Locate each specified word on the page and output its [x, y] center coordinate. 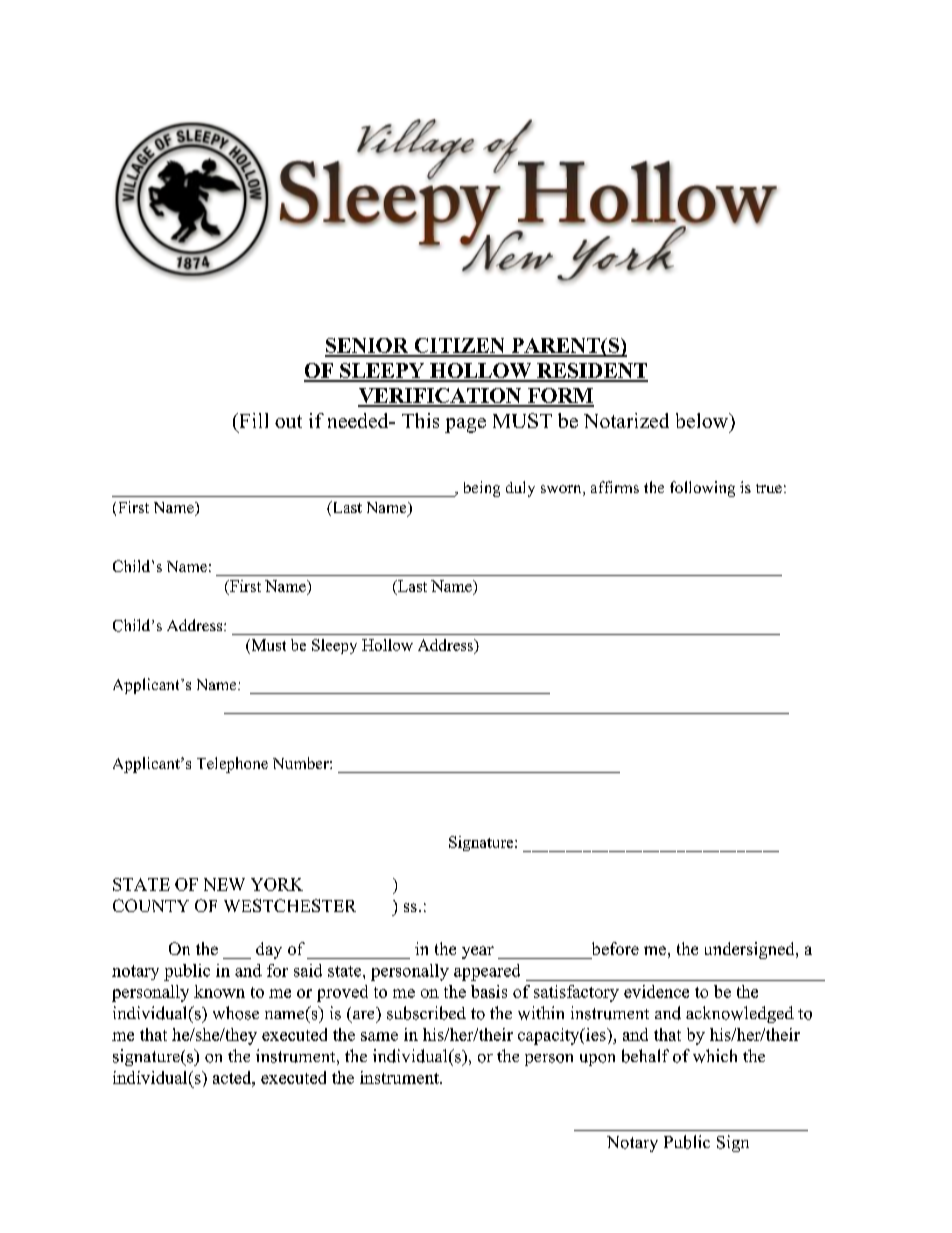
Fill [252, 420]
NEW [224, 884]
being [482, 489]
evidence [656, 991]
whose [236, 1013]
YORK [277, 884]
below [703, 420]
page [465, 425]
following [702, 489]
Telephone [232, 765]
